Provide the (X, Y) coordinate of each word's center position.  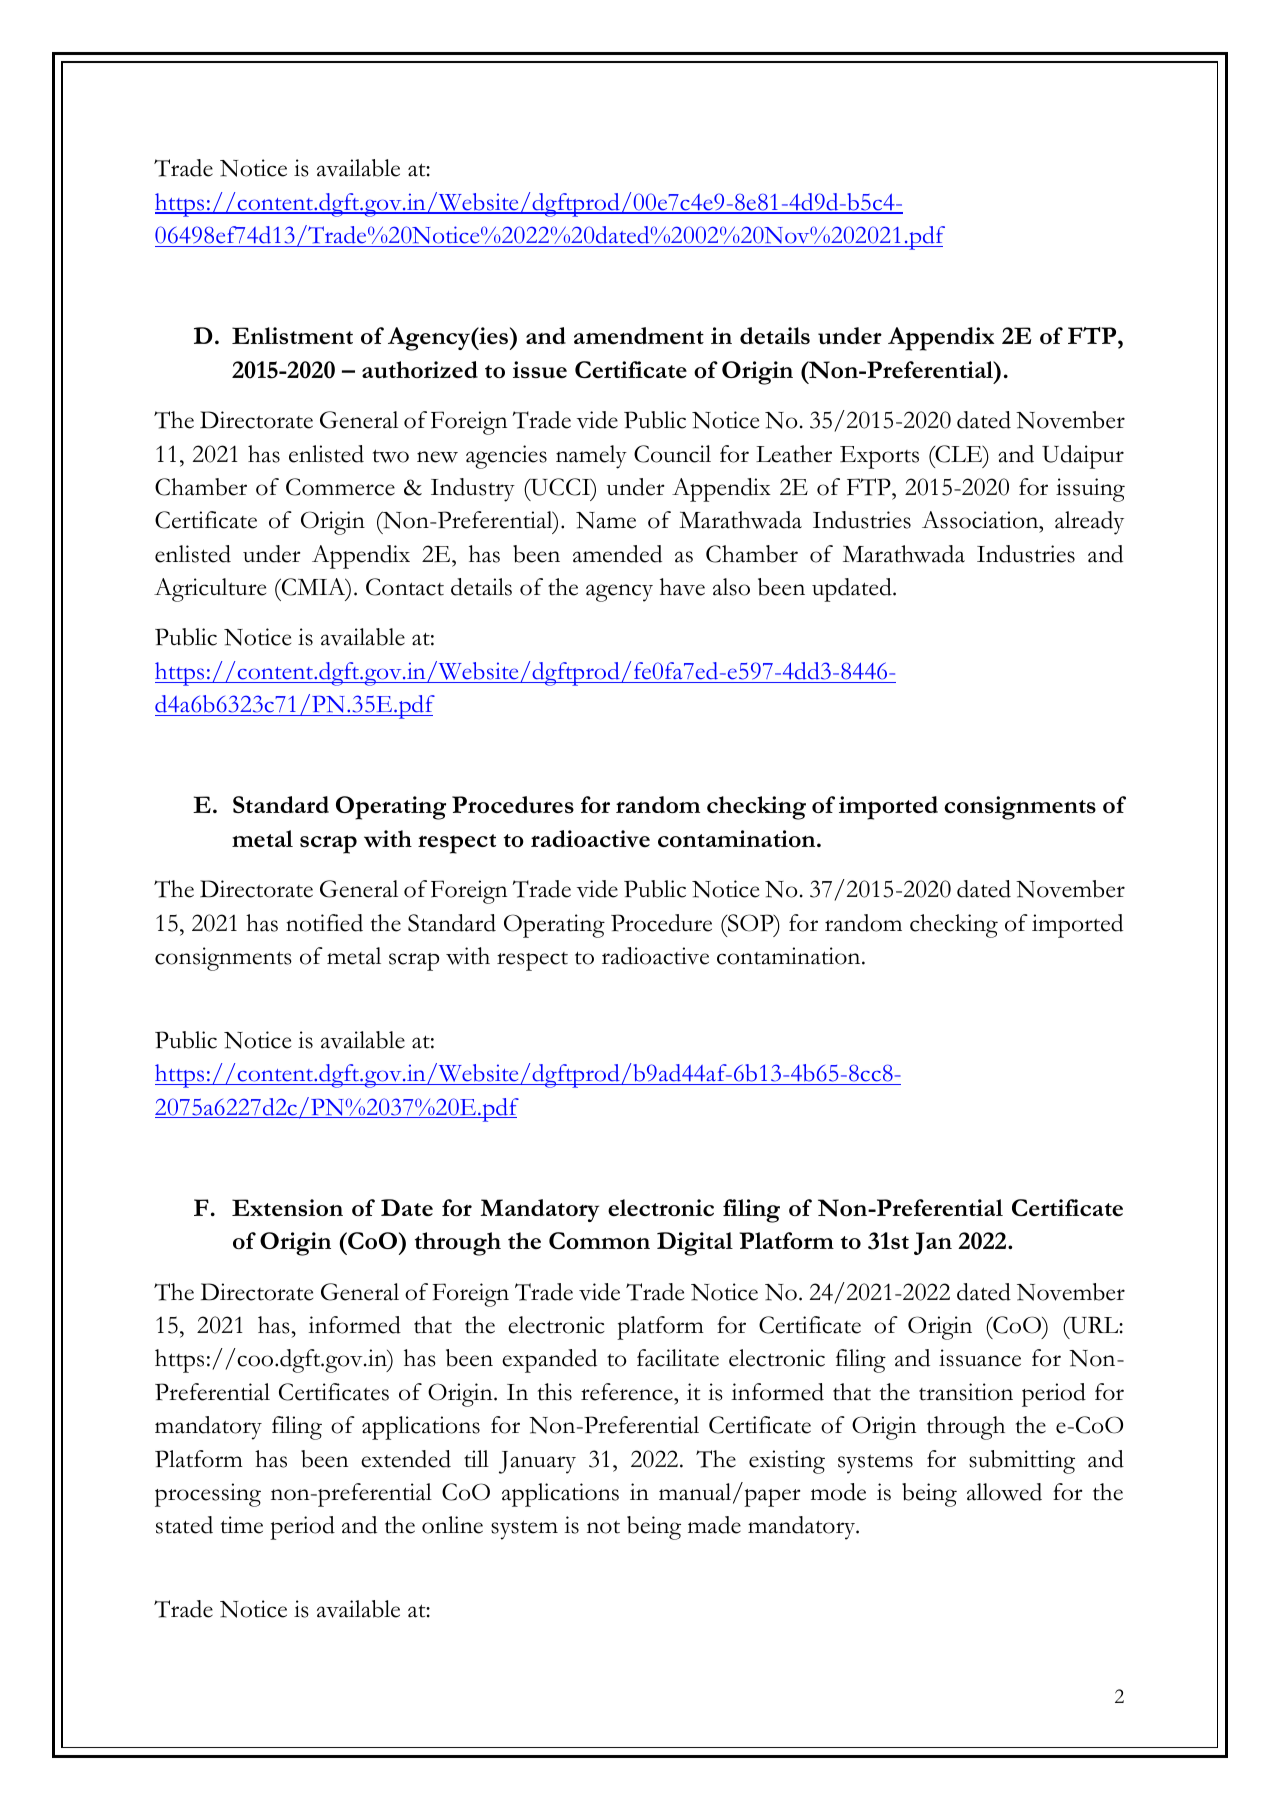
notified (324, 923)
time (242, 1525)
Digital (695, 1244)
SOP (751, 923)
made (714, 1525)
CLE (959, 454)
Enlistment (292, 336)
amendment (639, 336)
